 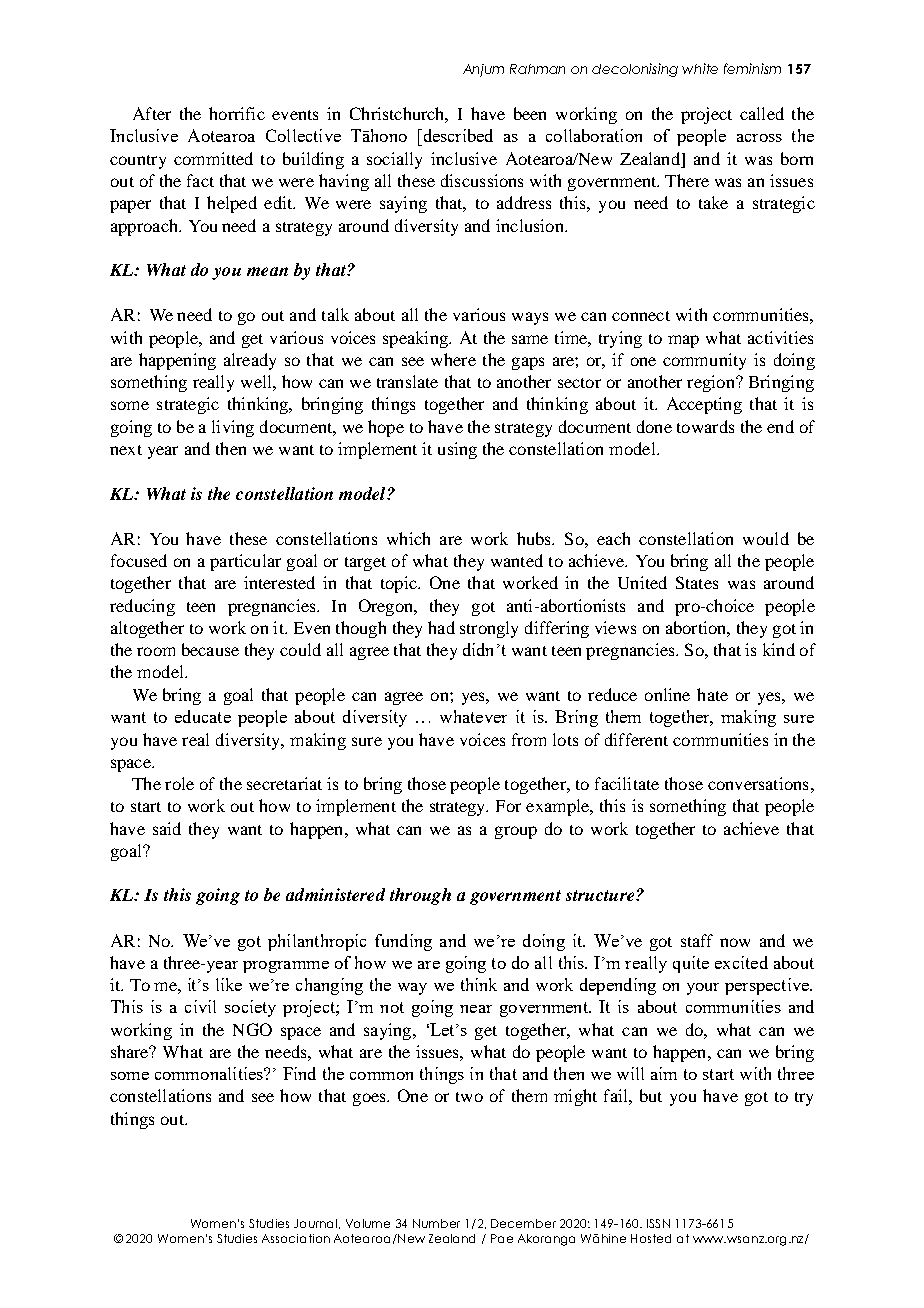 What do you see at coordinates (441, 627) in the screenshot?
I see `had` at bounding box center [441, 627].
